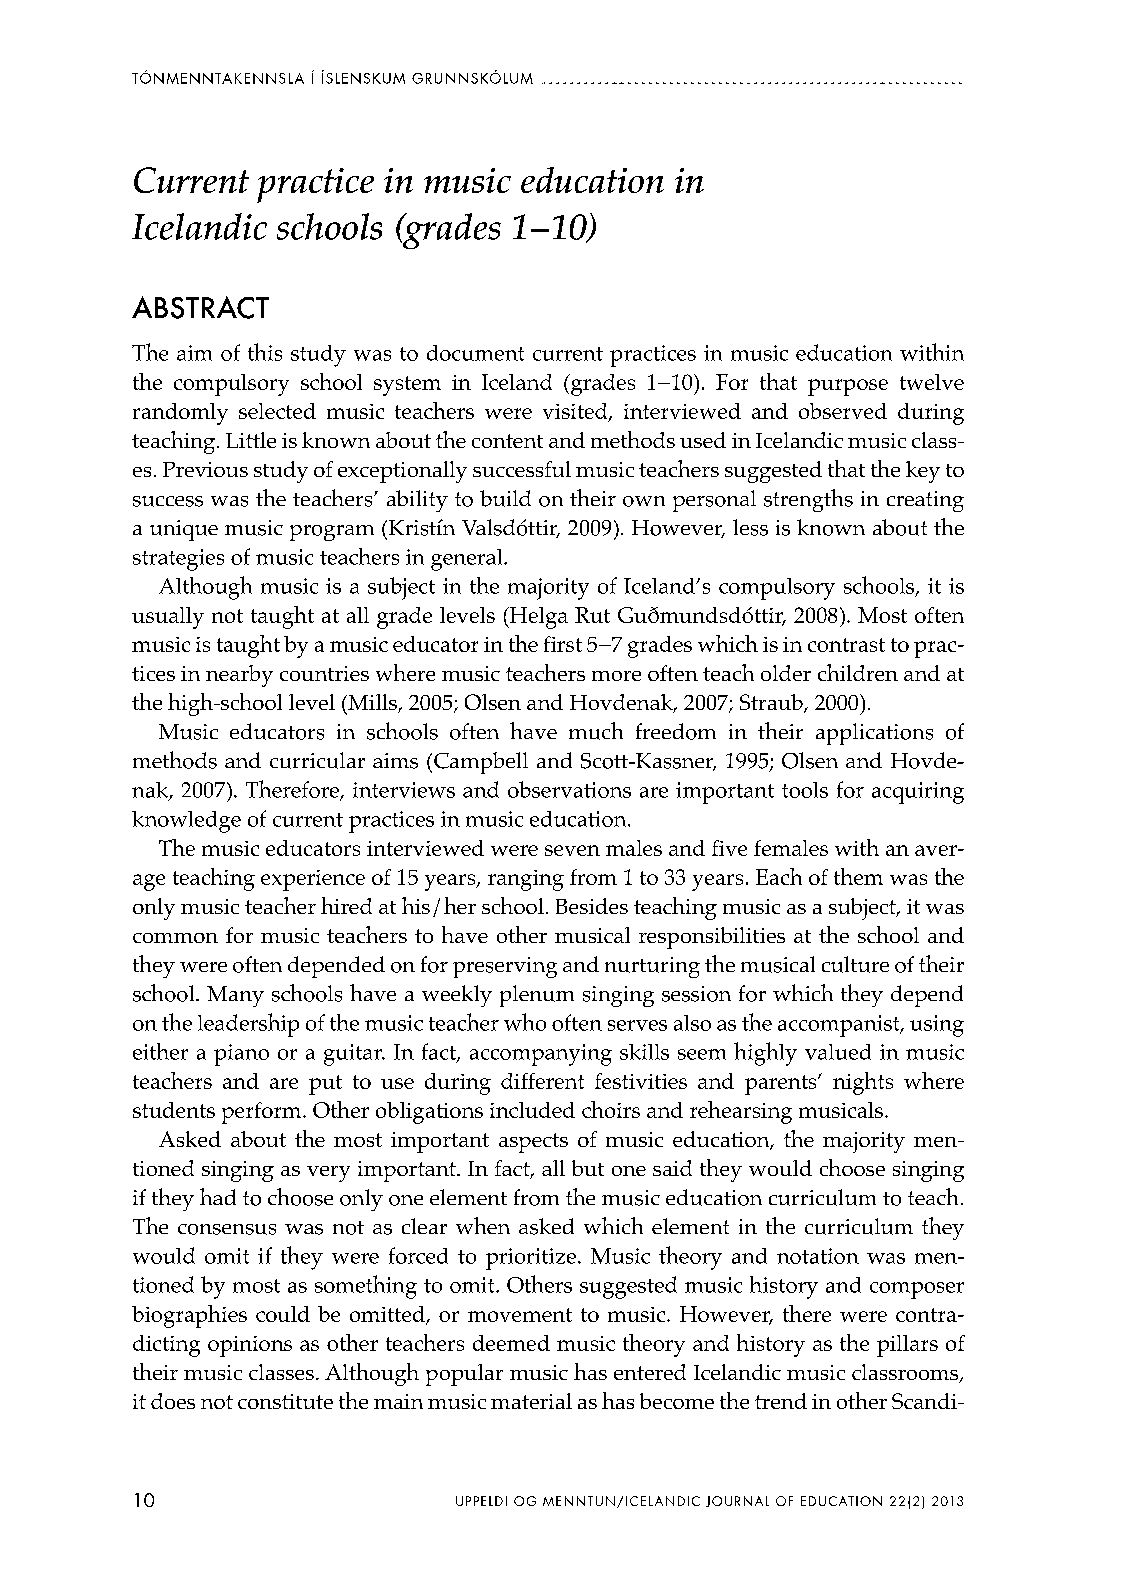 The image size is (1123, 1585). I want to click on purpose, so click(848, 387).
